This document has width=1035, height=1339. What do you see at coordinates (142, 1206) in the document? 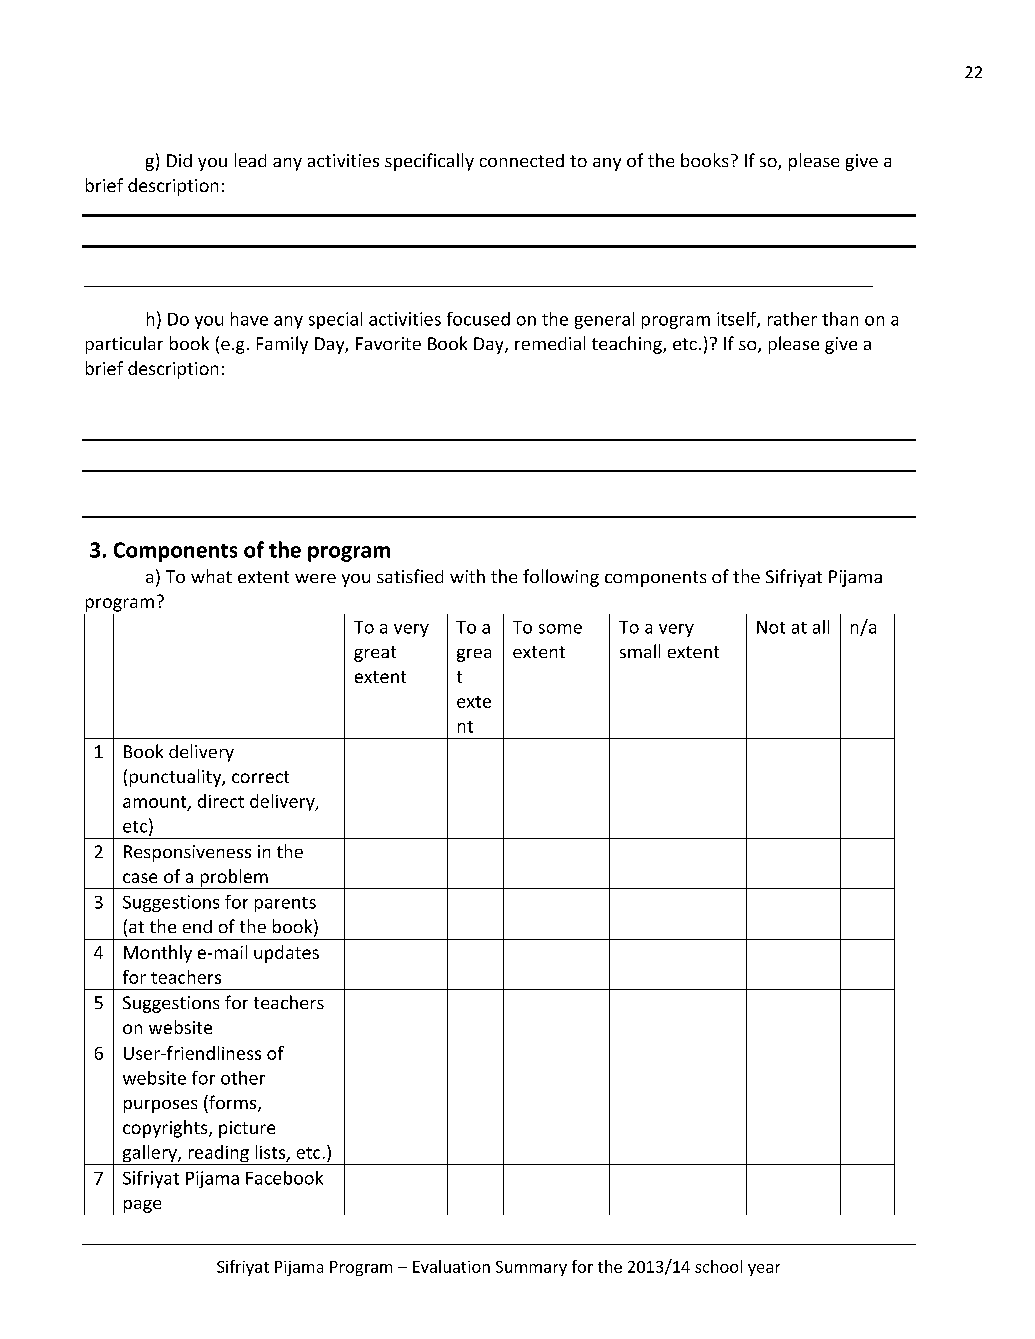
I see `page` at bounding box center [142, 1206].
